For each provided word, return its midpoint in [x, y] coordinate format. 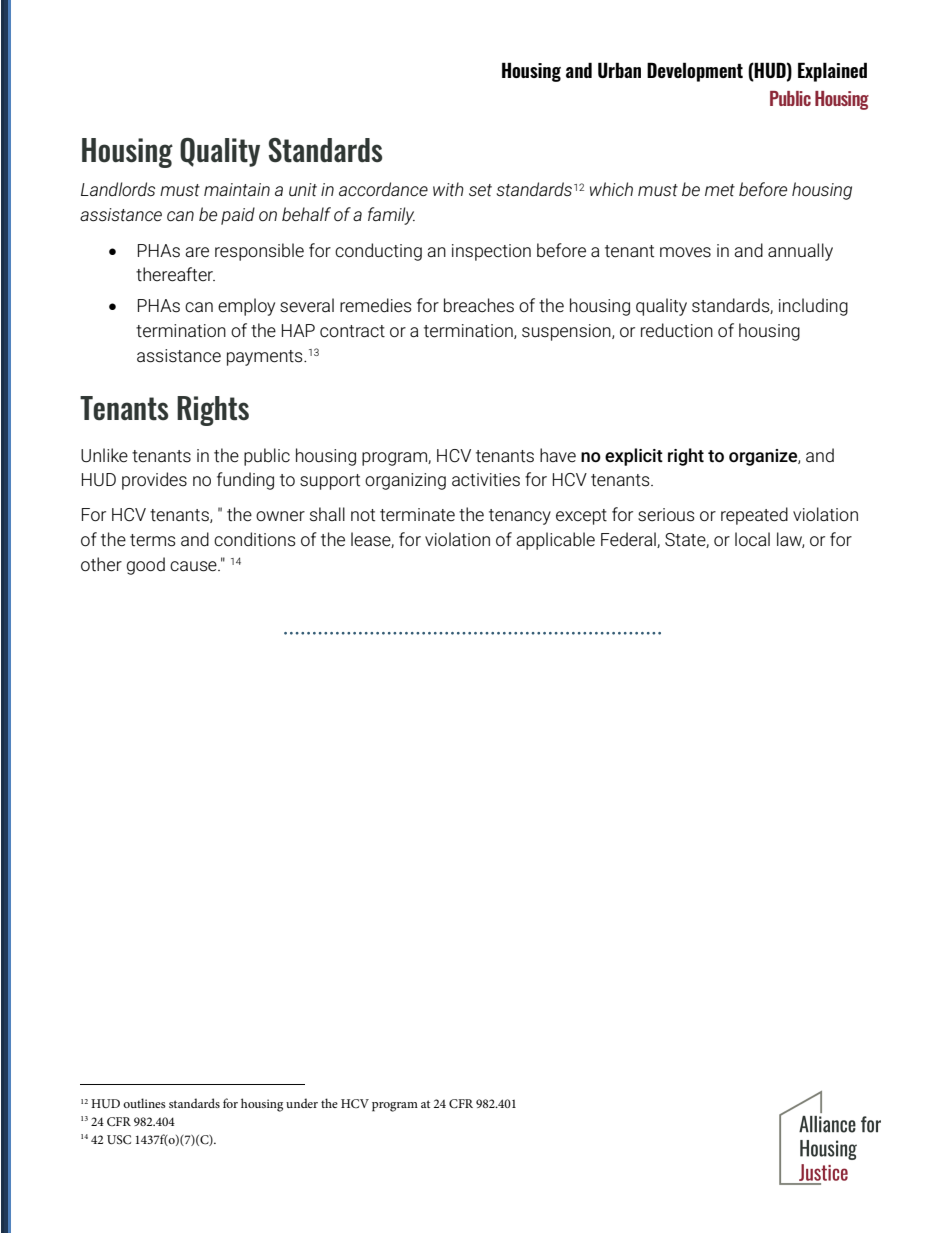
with [448, 189]
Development [695, 72]
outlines [144, 1103]
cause [194, 566]
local [752, 539]
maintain [237, 189]
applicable [555, 541]
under [302, 1103]
